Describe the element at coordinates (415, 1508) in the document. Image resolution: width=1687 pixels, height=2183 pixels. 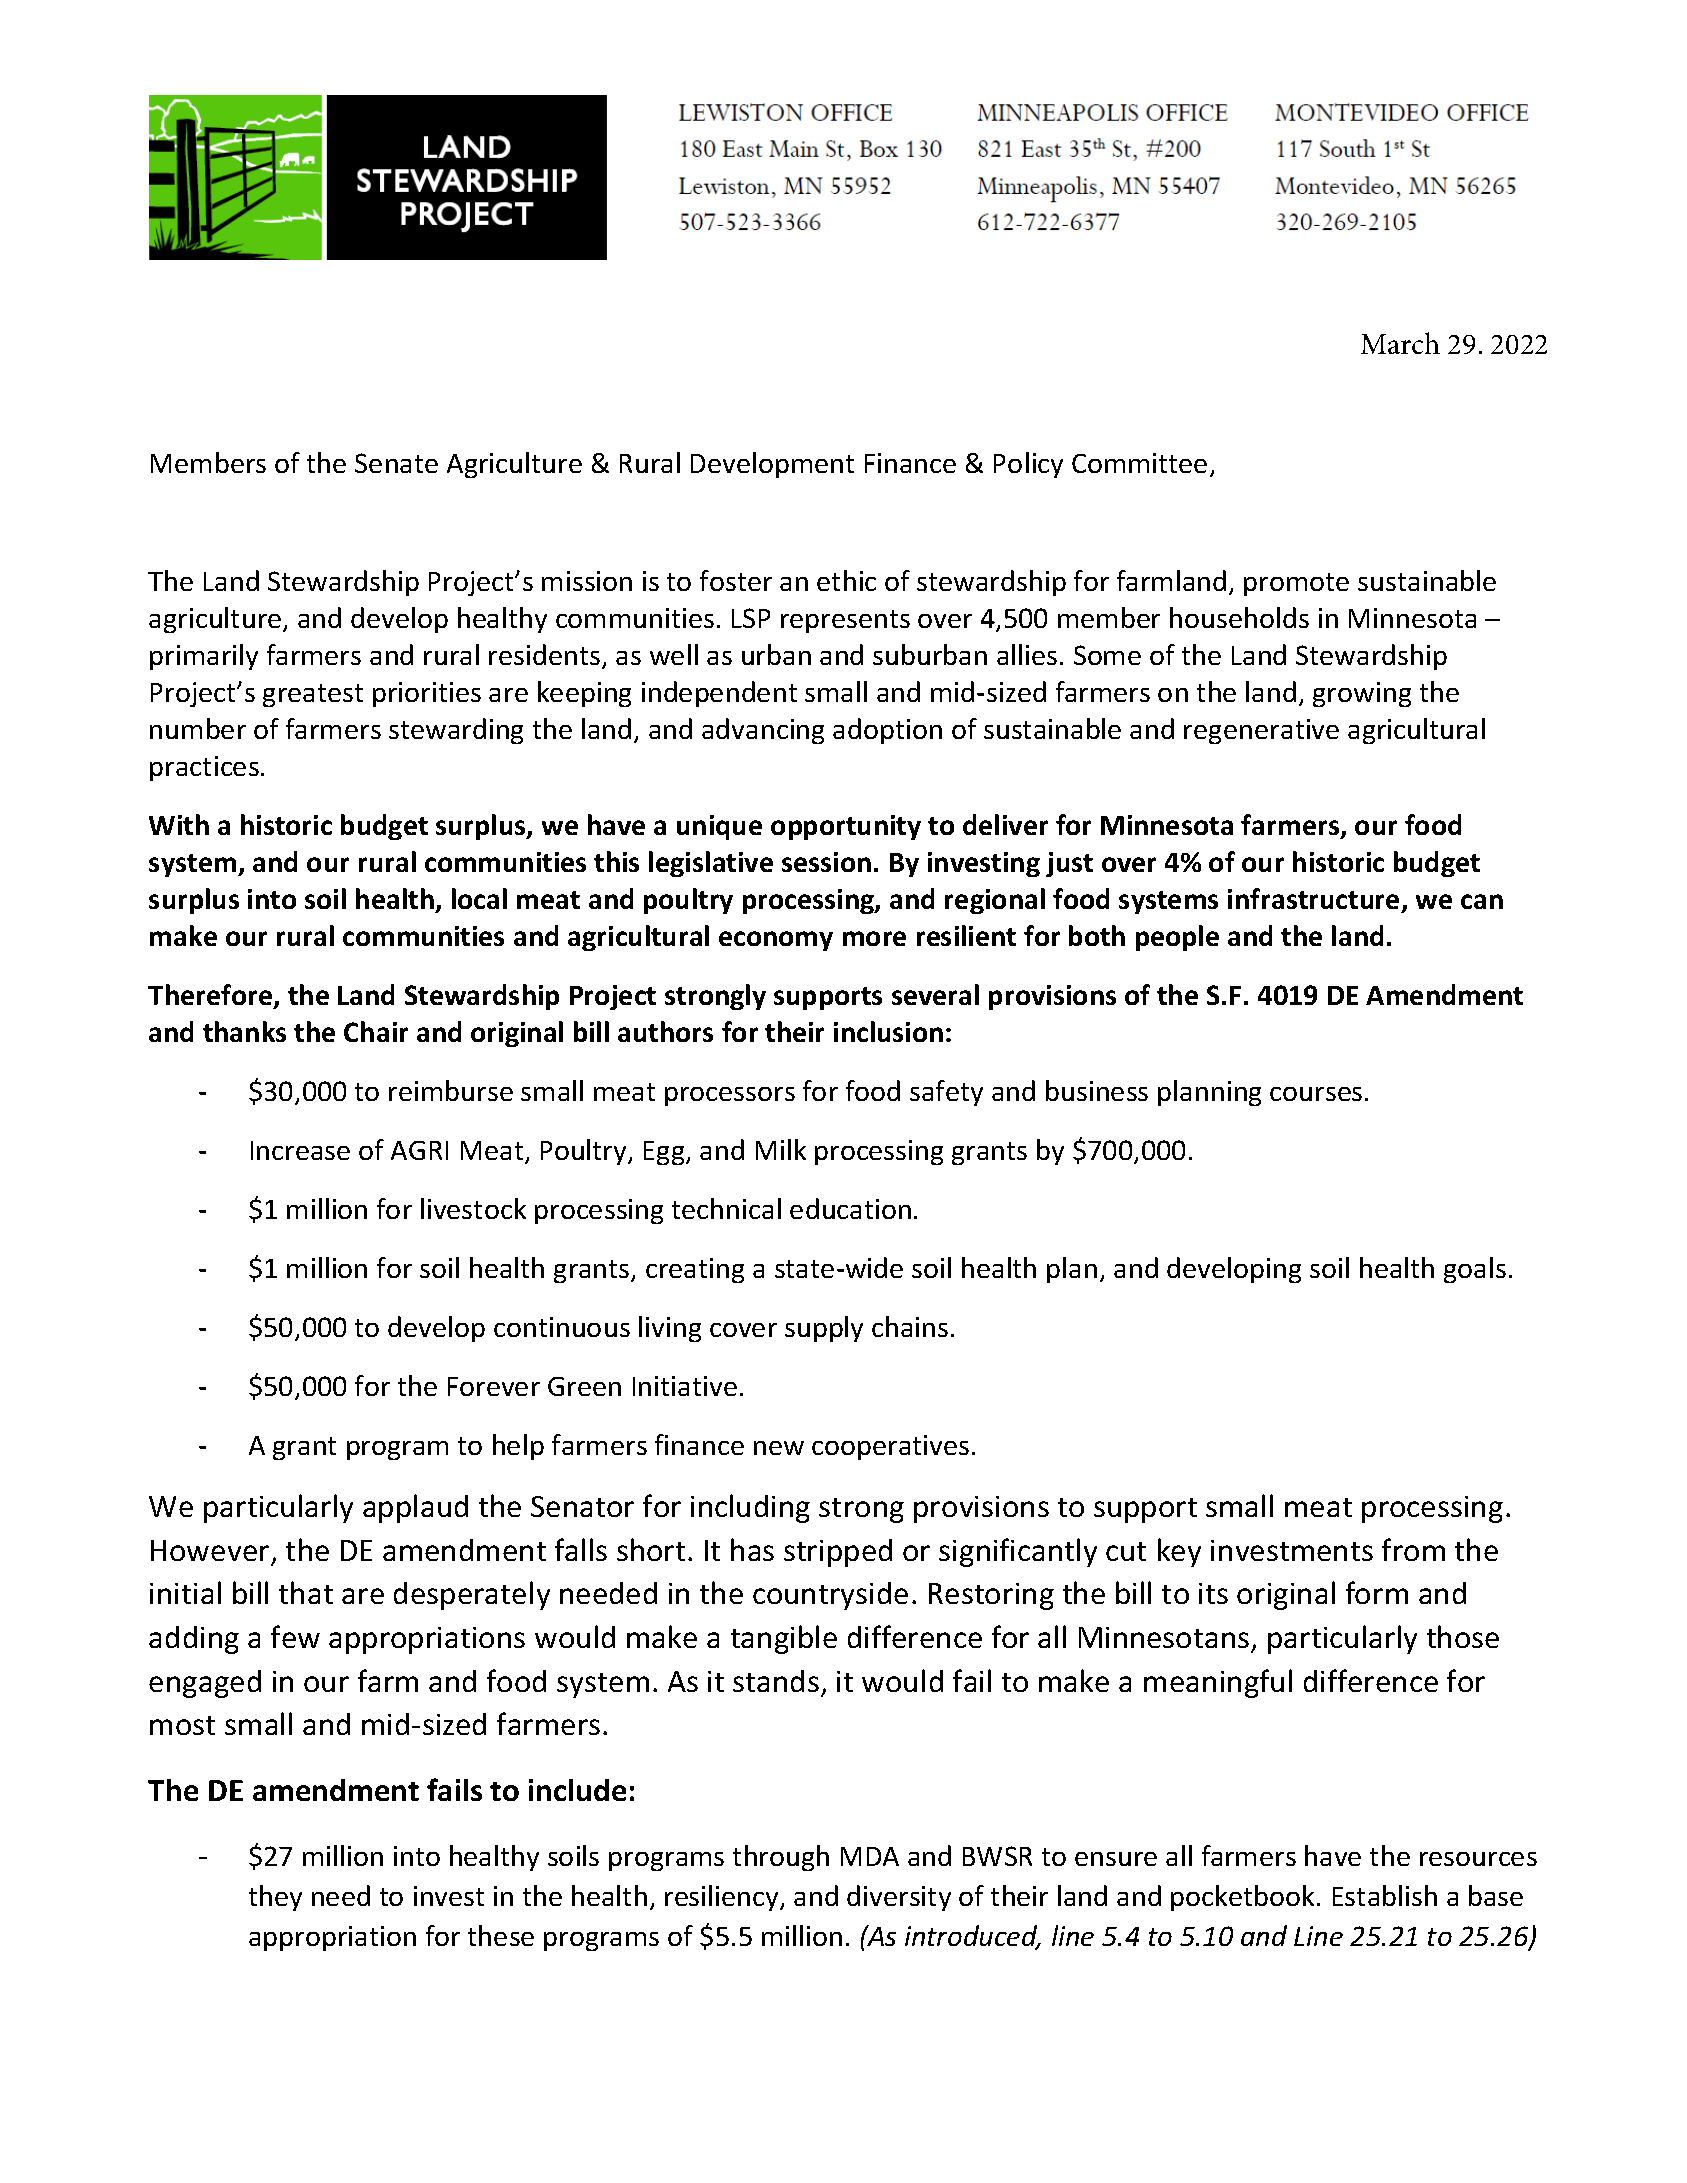
I see `applaud` at that location.
